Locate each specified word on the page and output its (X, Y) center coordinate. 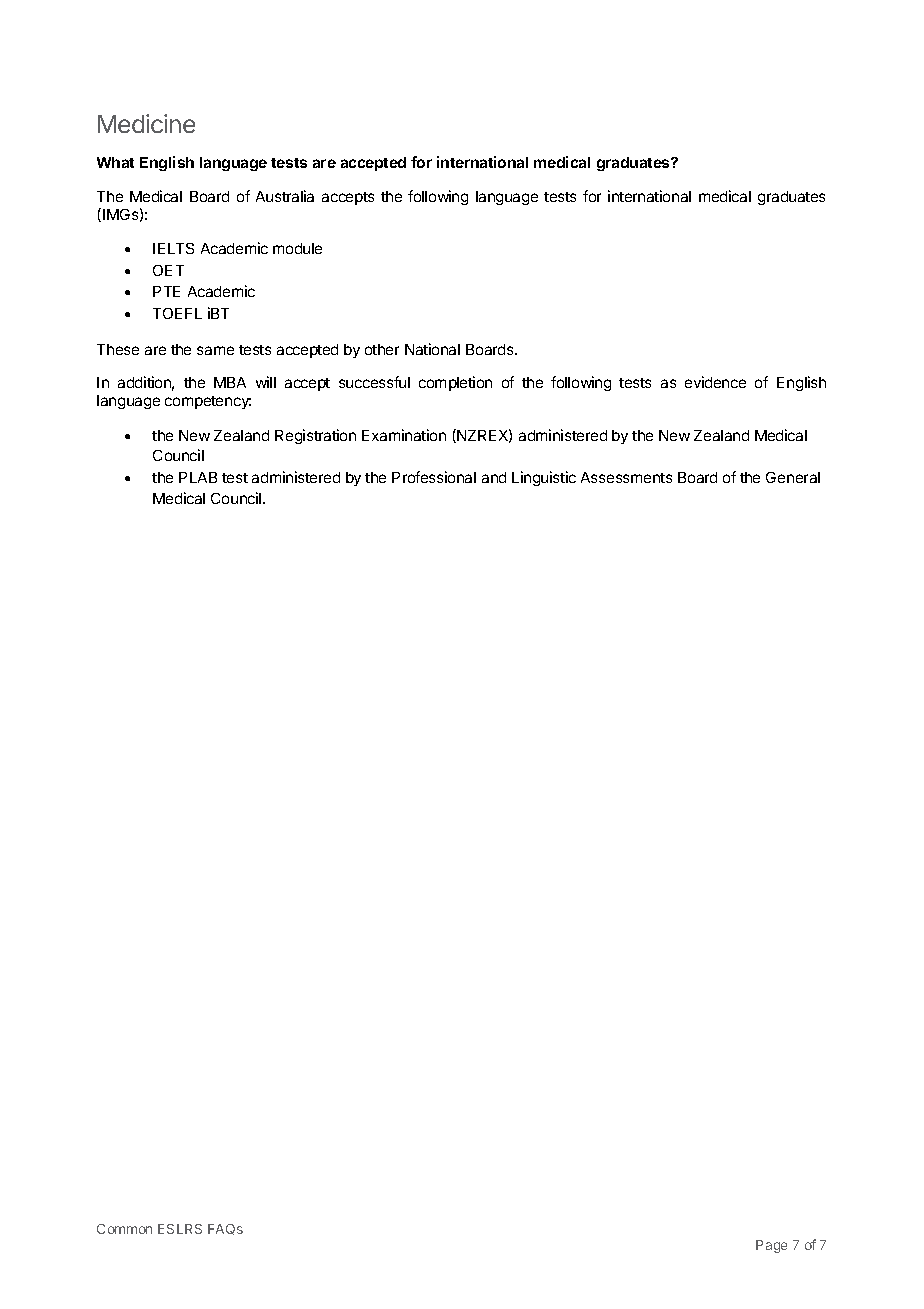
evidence (715, 382)
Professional (434, 477)
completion (455, 383)
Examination (404, 435)
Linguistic (544, 478)
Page (771, 1246)
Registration (315, 436)
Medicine (146, 123)
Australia (285, 196)
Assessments (626, 477)
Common (124, 1229)
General (793, 477)
